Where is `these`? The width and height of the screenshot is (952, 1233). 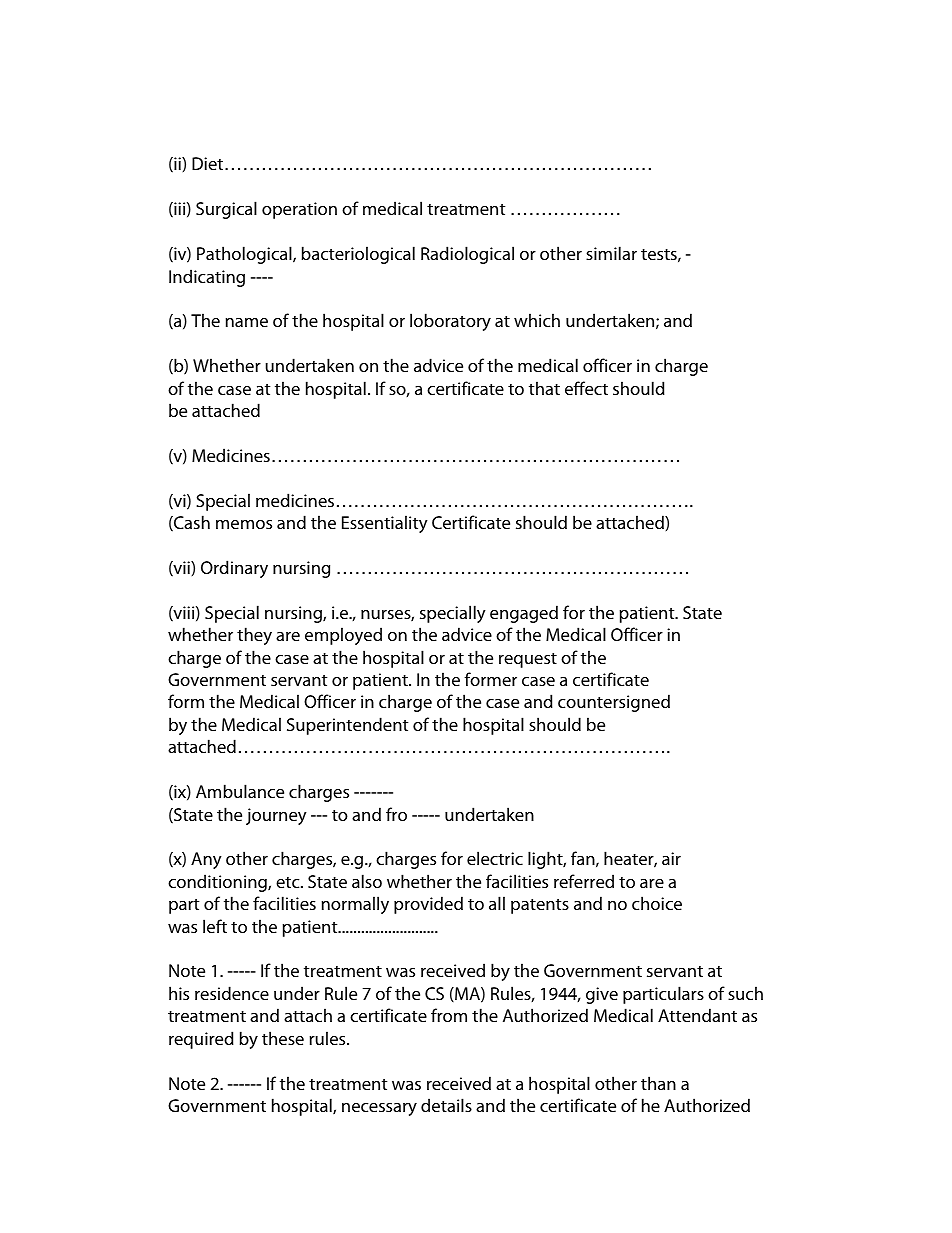
these is located at coordinates (283, 1038).
